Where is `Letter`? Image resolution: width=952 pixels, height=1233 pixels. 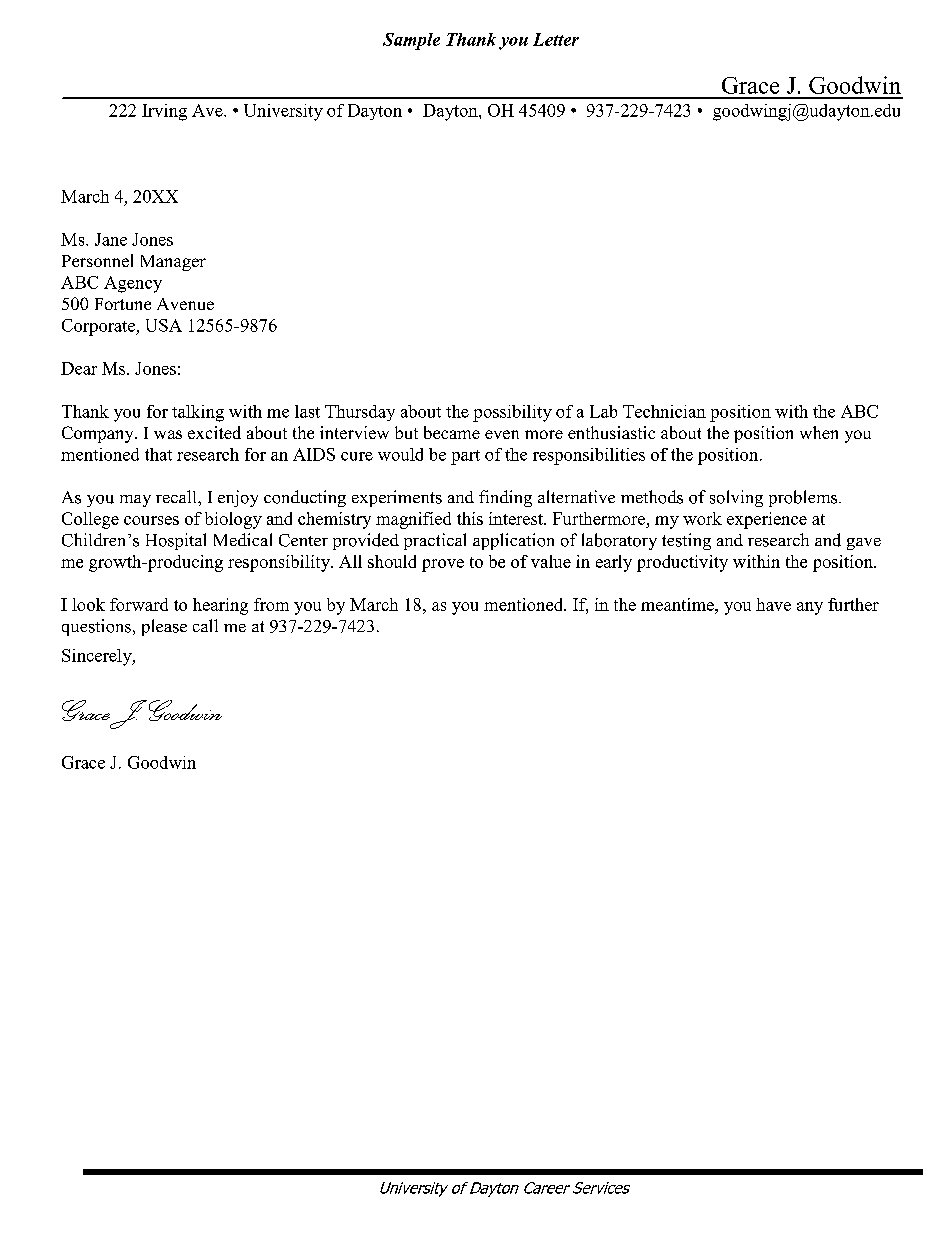
Letter is located at coordinates (556, 39).
